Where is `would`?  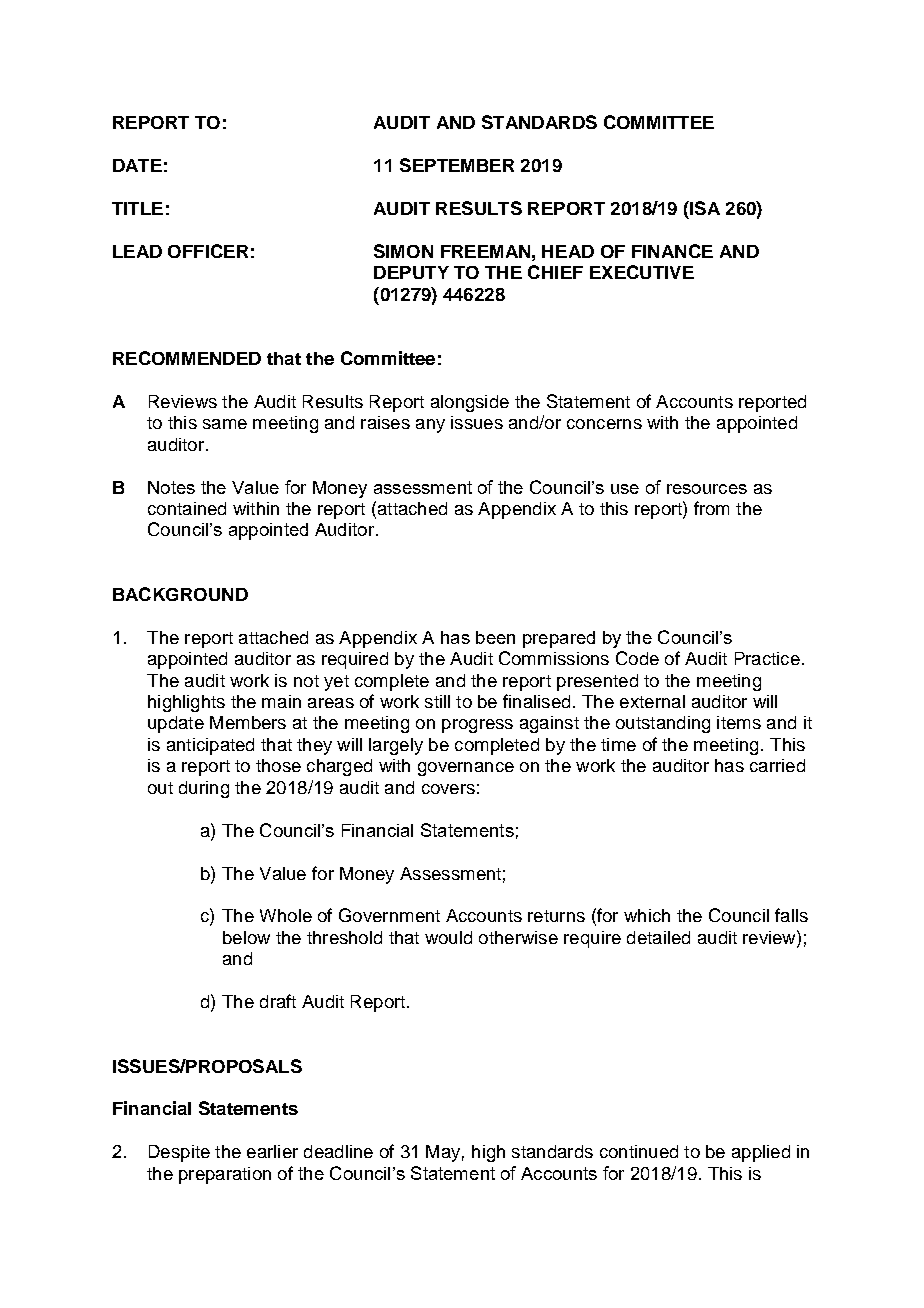
would is located at coordinates (448, 937).
